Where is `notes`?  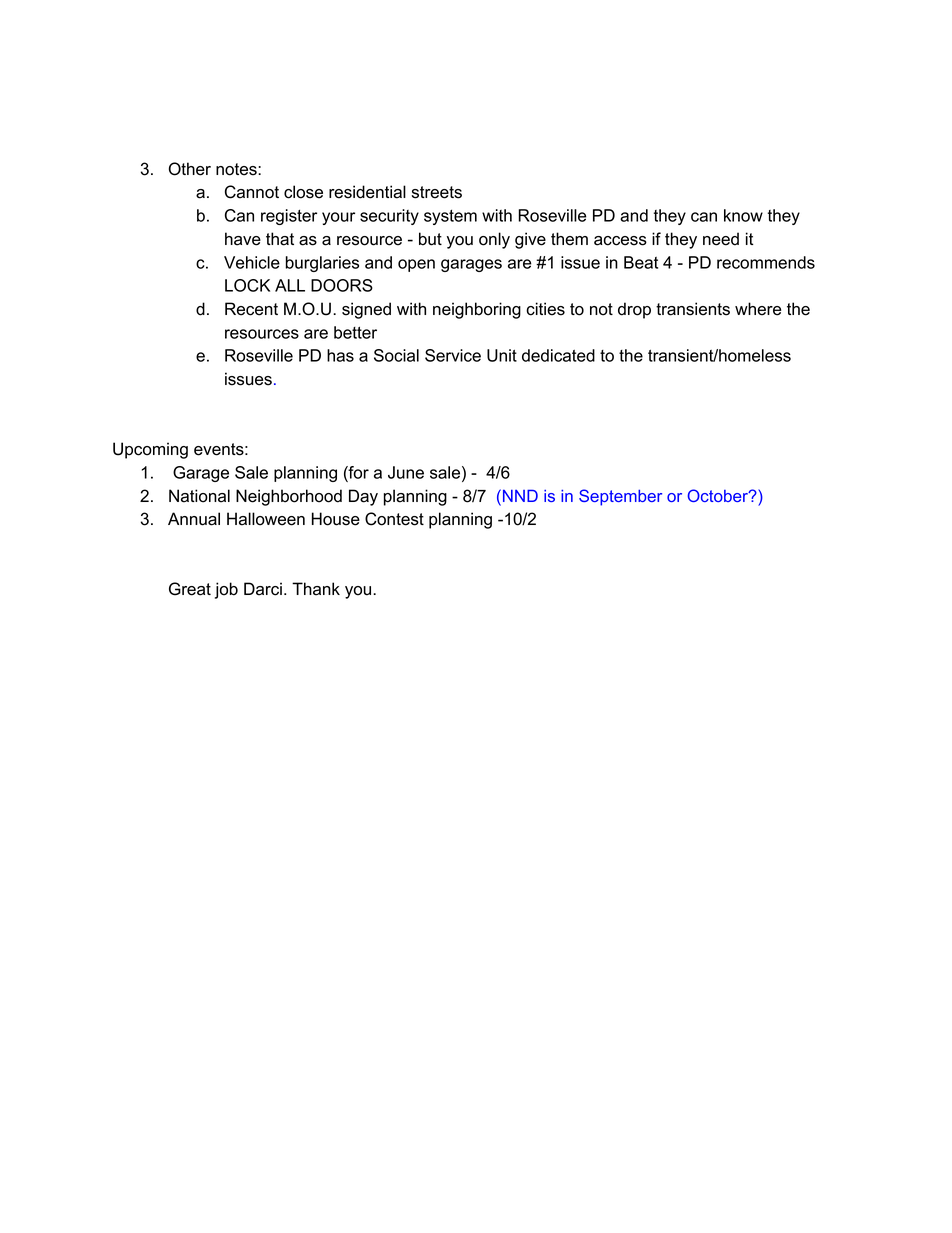 notes is located at coordinates (237, 169).
